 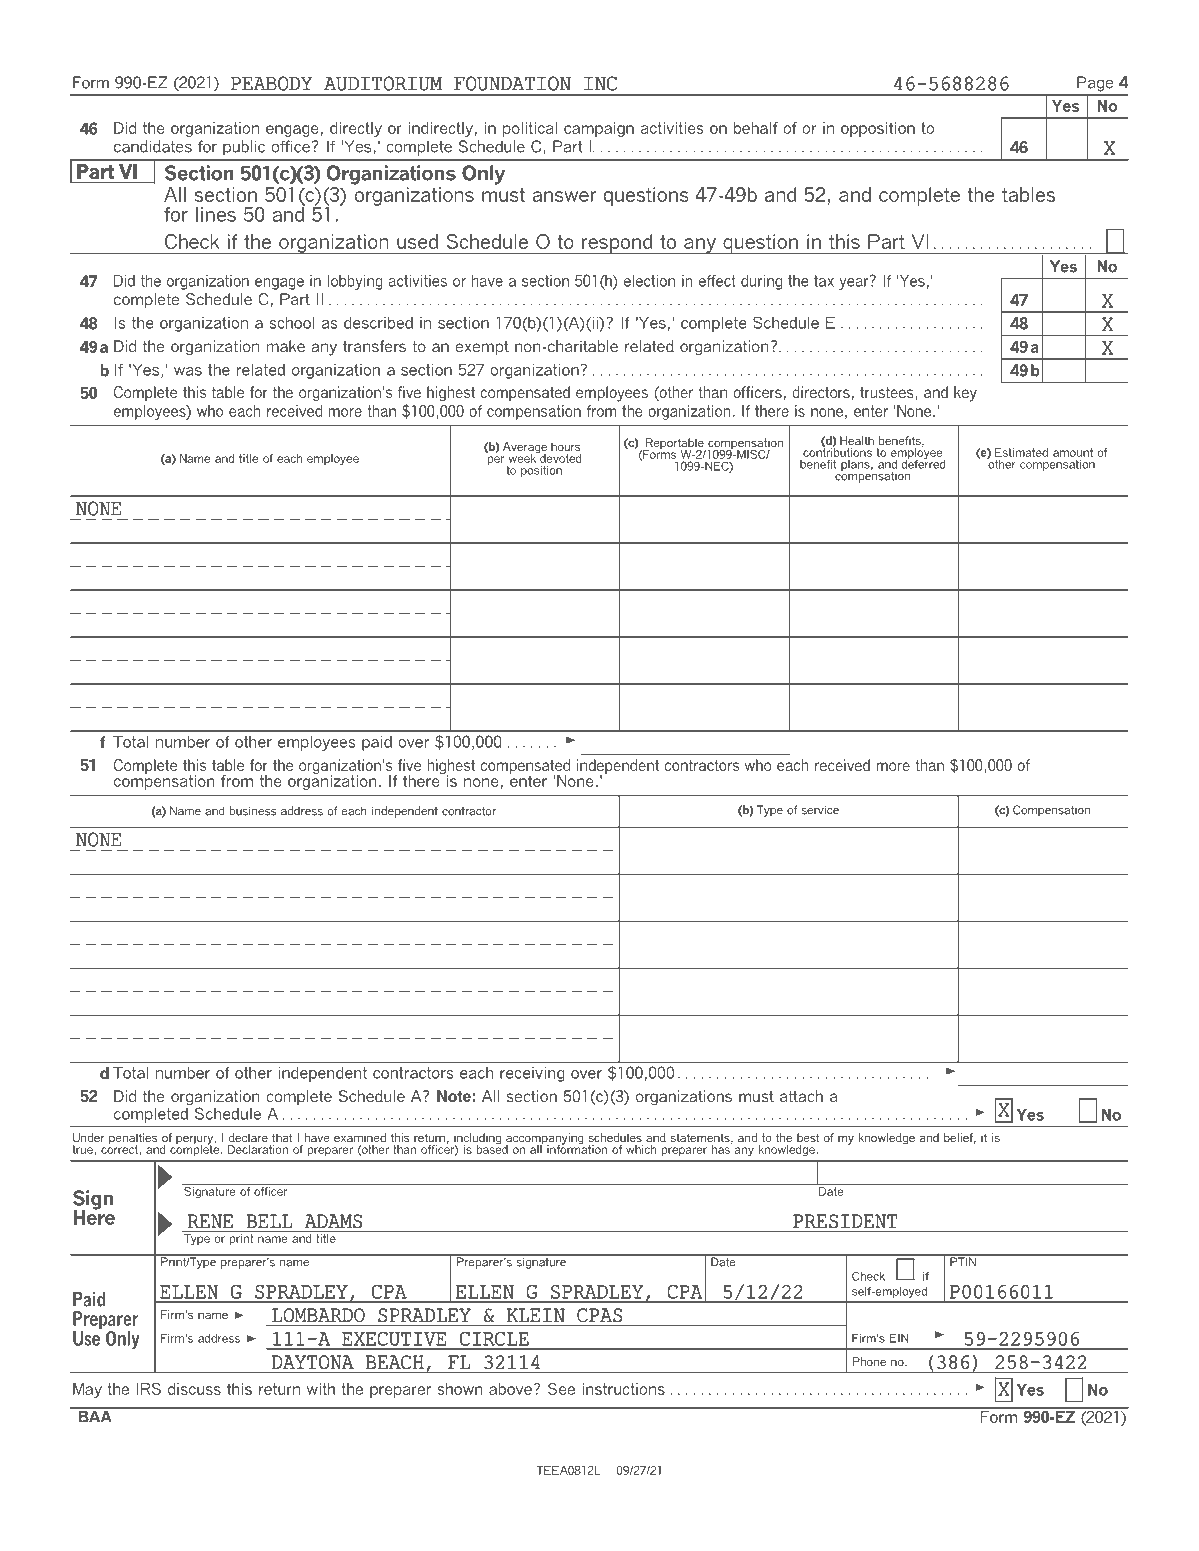 What do you see at coordinates (801, 1096) in the screenshot?
I see `attach` at bounding box center [801, 1096].
